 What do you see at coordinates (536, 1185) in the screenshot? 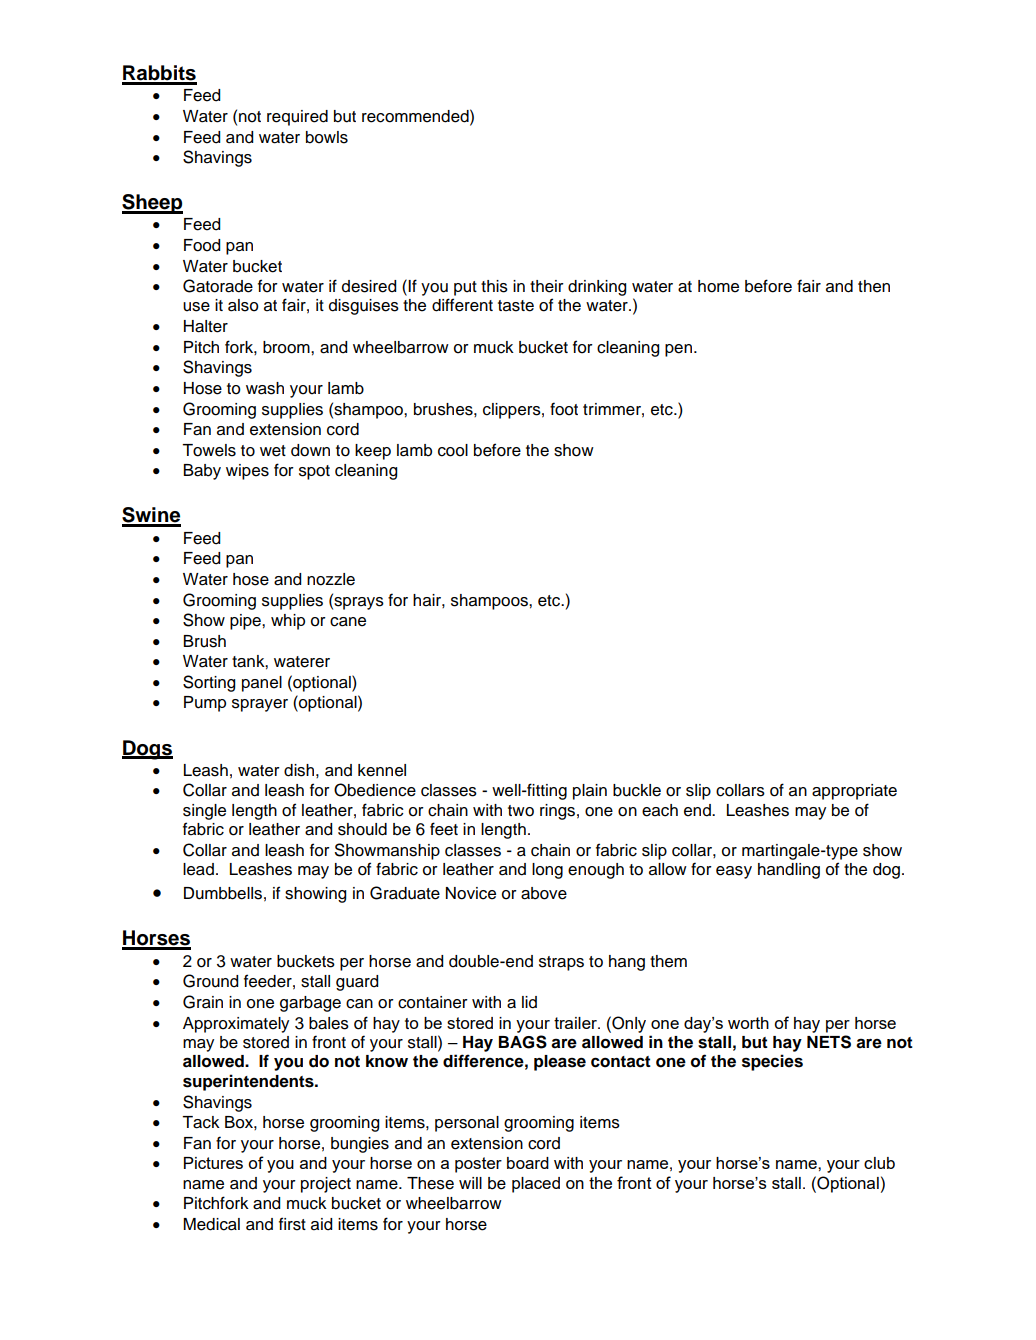
I see `placed` at bounding box center [536, 1185].
